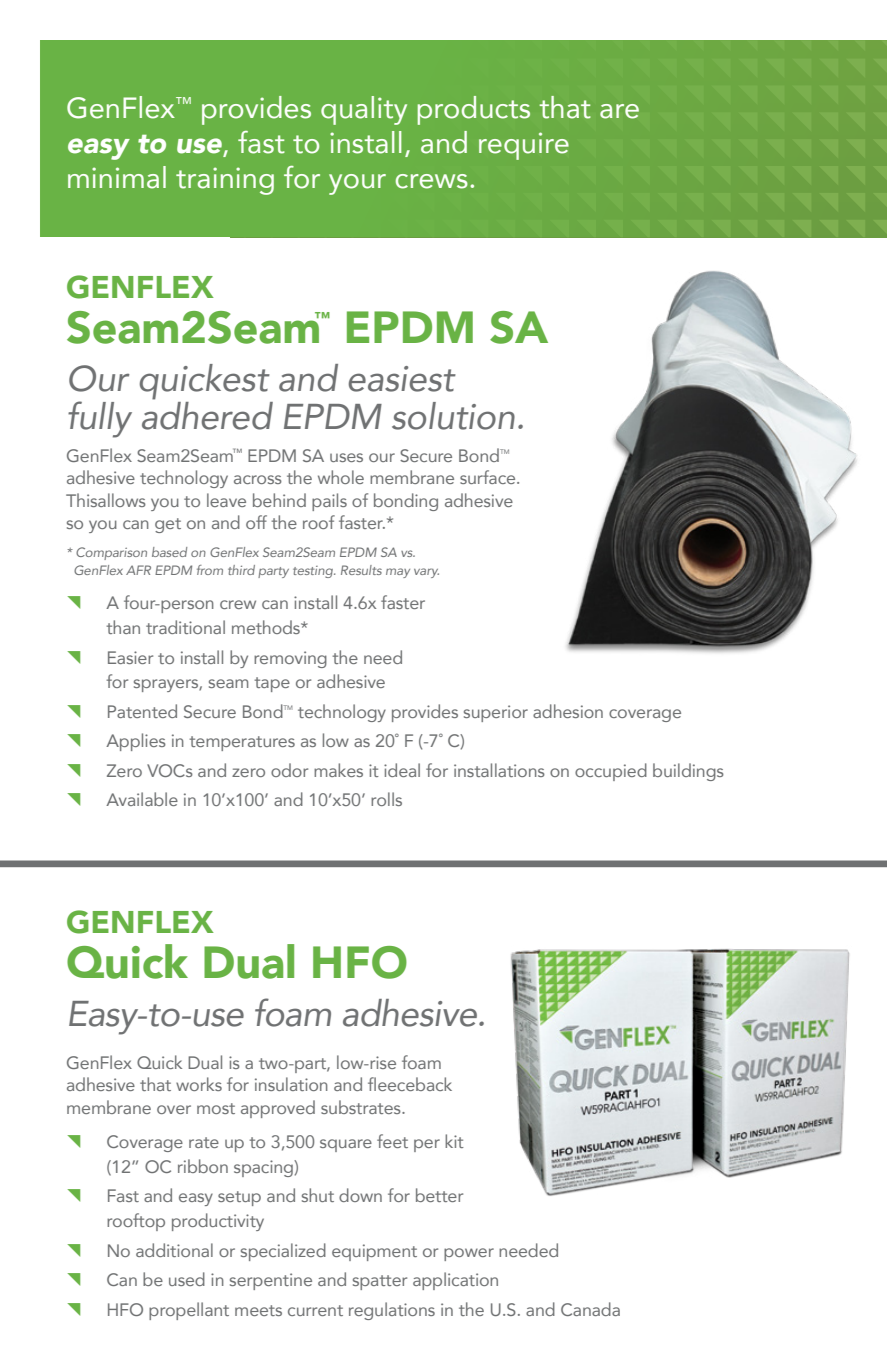  Describe the element at coordinates (386, 799) in the screenshot. I see `rolls` at that location.
